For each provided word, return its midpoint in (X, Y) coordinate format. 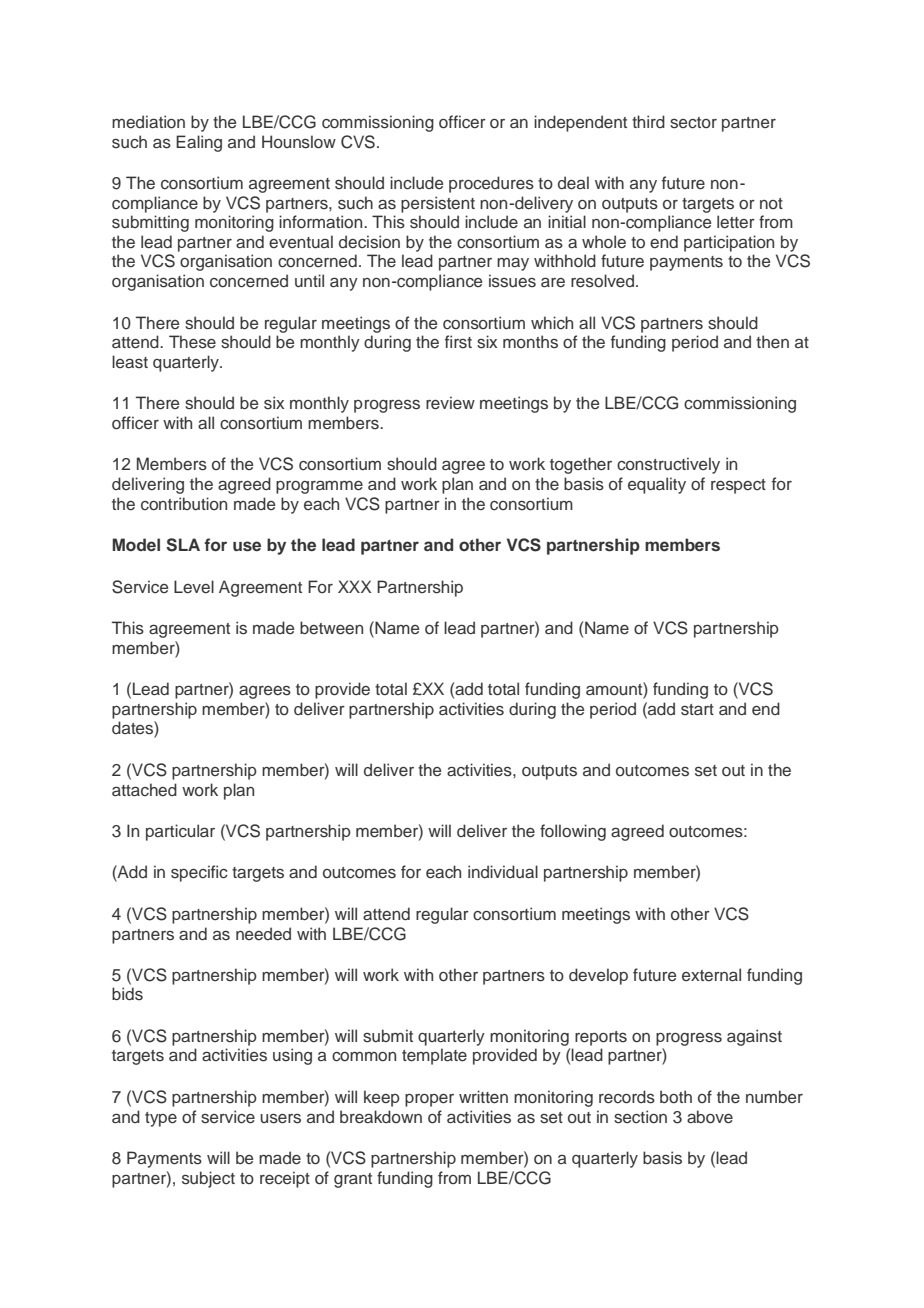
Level (194, 586)
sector (693, 123)
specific (199, 873)
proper (429, 1100)
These (192, 342)
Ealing (199, 143)
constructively (668, 465)
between (331, 627)
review (450, 402)
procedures (491, 184)
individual (503, 871)
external (711, 974)
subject (208, 1179)
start (697, 709)
